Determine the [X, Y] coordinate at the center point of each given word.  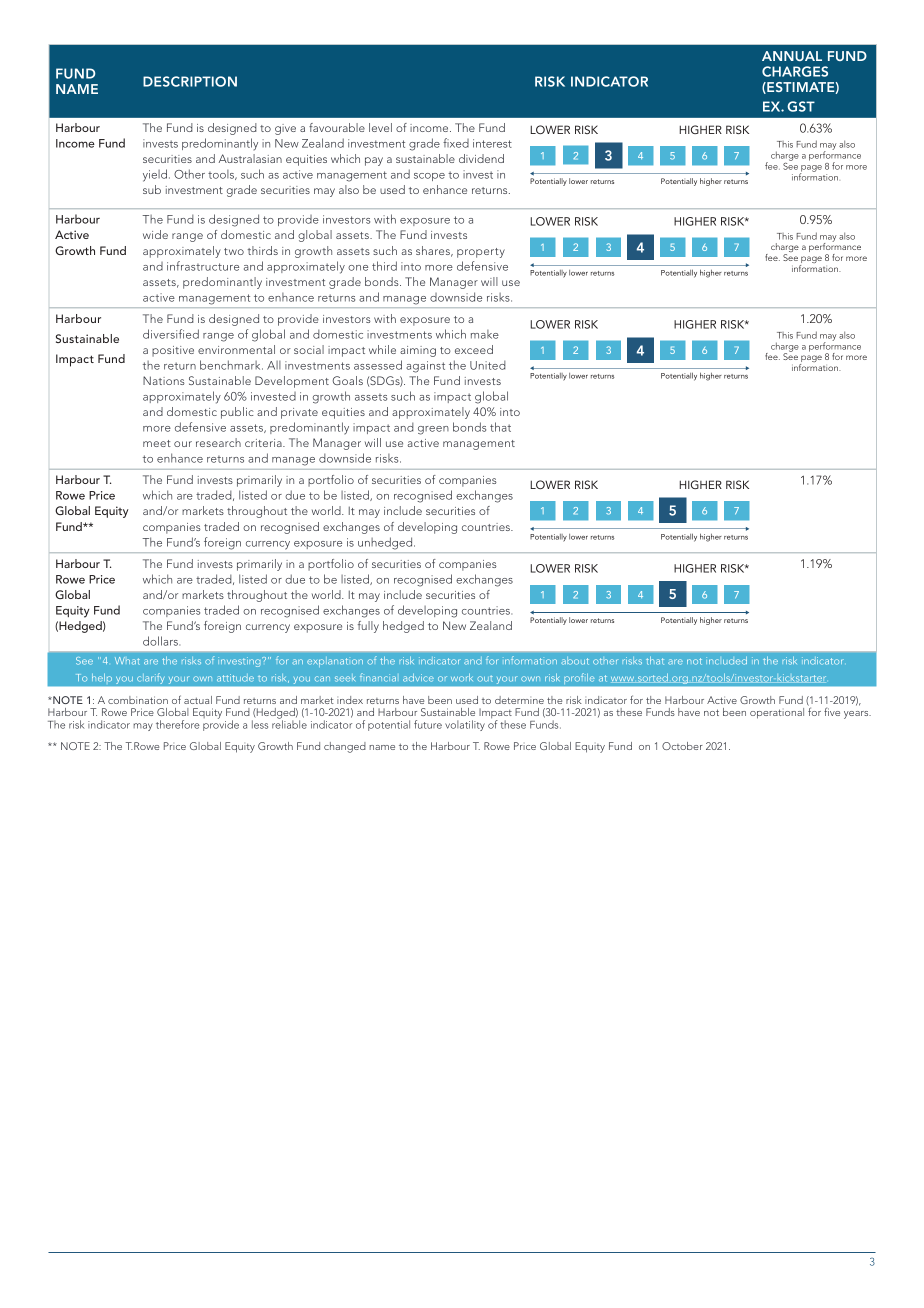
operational [777, 713]
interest [492, 143]
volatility [465, 725]
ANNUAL [792, 56]
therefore [178, 724]
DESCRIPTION [190, 81]
